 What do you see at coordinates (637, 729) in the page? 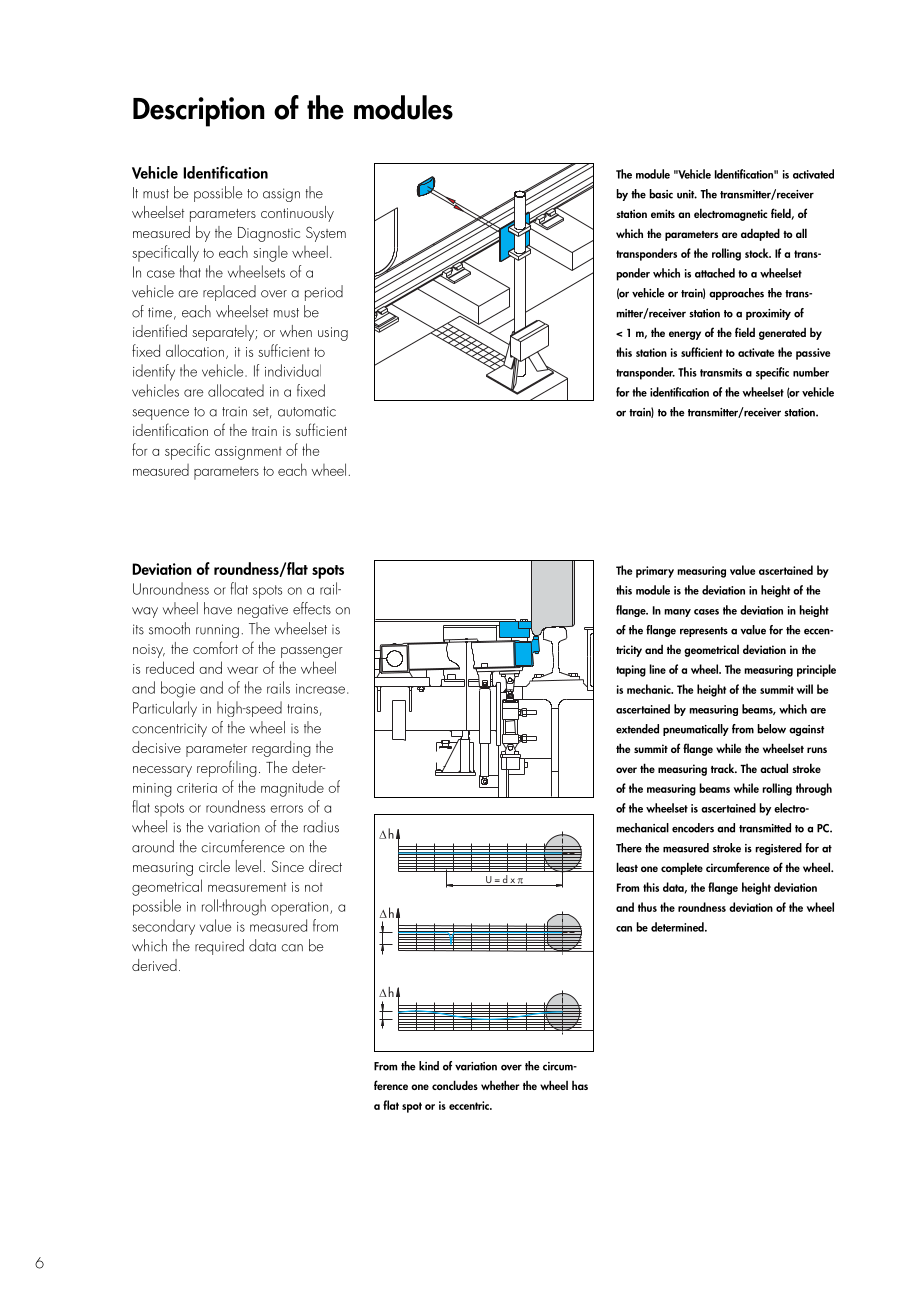
I see `extended` at bounding box center [637, 729].
